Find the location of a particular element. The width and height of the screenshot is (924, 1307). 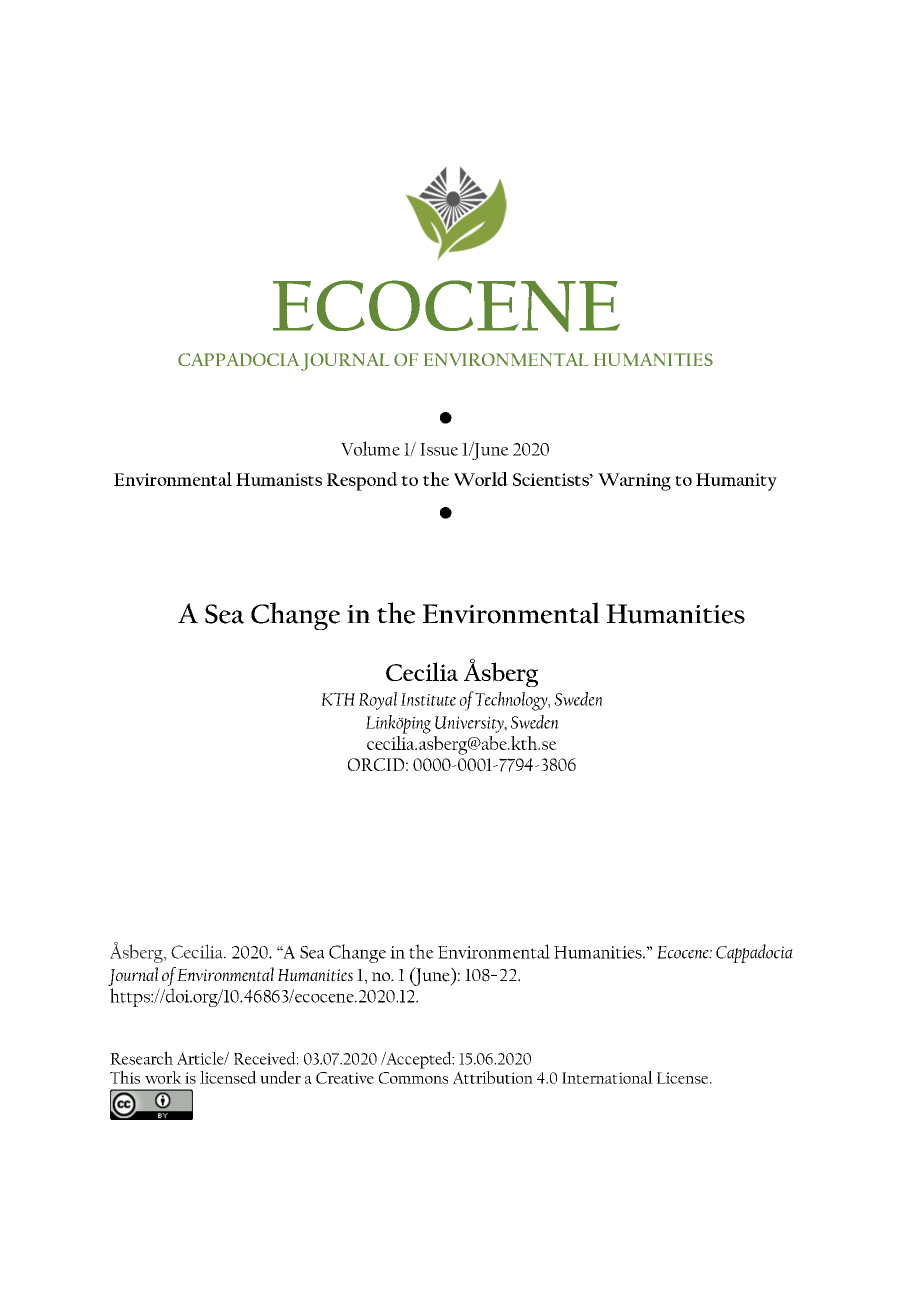

Warning is located at coordinates (634, 482).
